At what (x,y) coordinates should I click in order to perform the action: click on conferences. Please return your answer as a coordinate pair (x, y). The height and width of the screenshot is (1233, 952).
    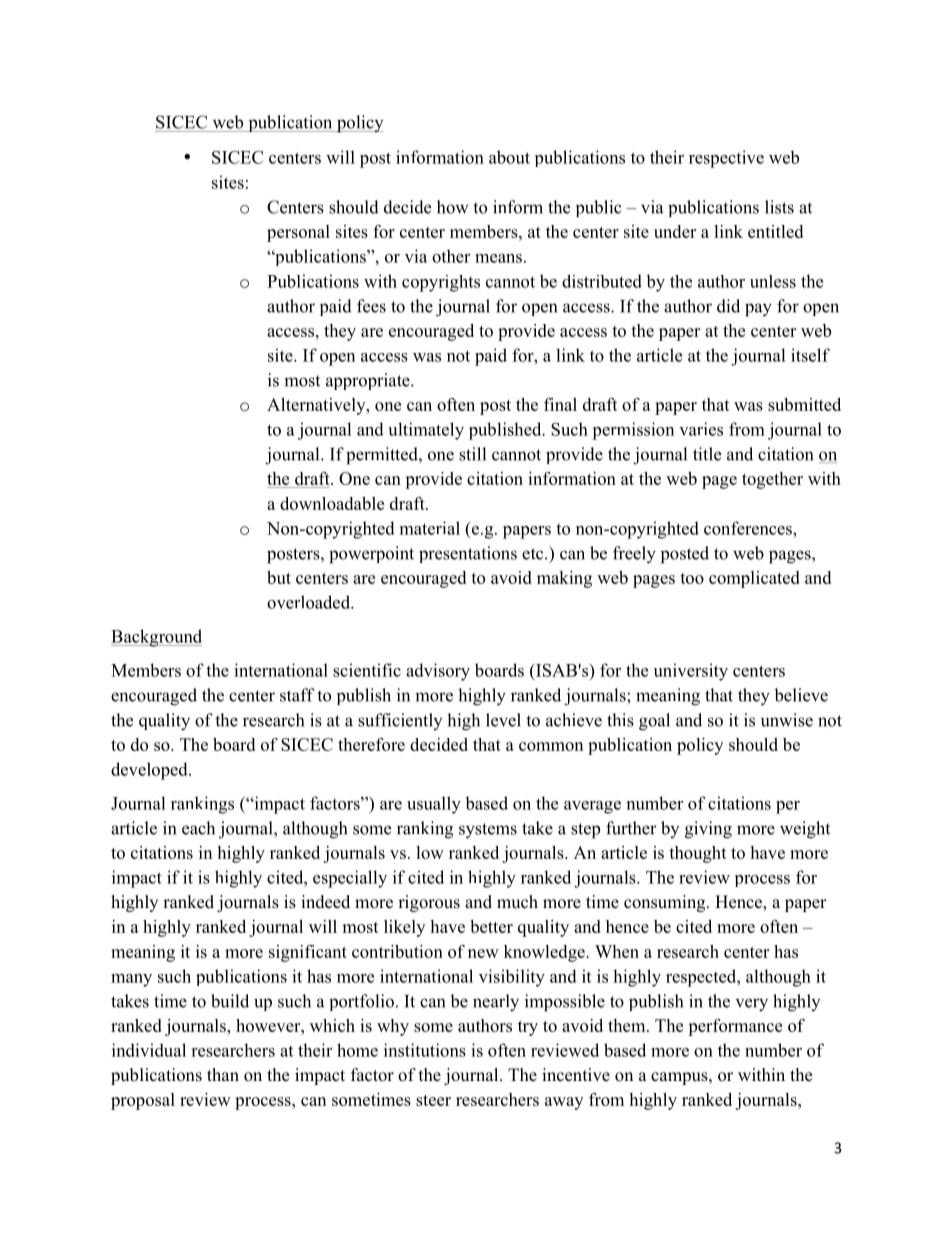
    Looking at the image, I should click on (749, 528).
